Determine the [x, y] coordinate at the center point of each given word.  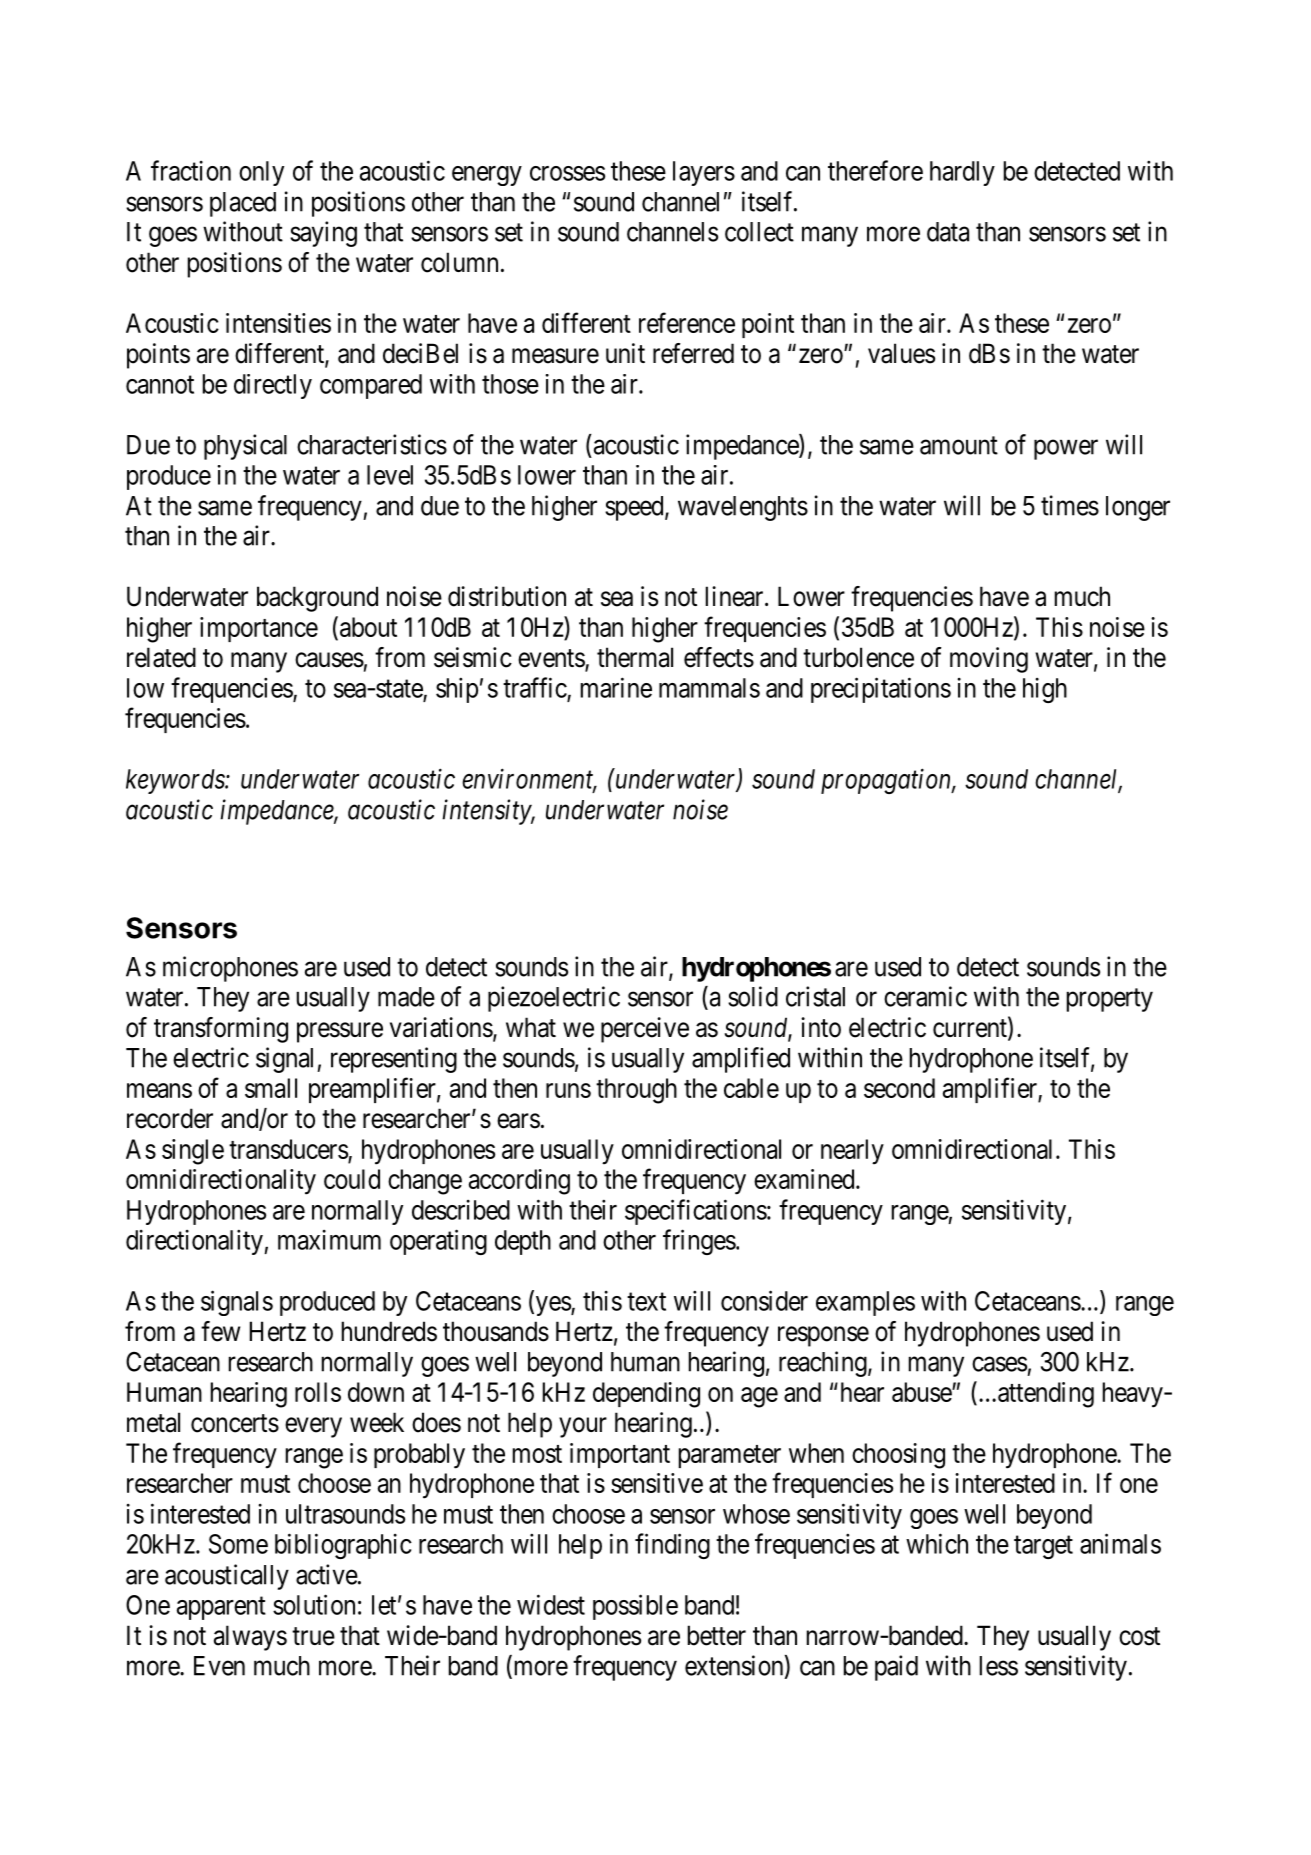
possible [635, 1607]
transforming [221, 1030]
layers [704, 173]
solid [753, 996]
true [313, 1636]
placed [243, 204]
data [948, 232]
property [1110, 1000]
